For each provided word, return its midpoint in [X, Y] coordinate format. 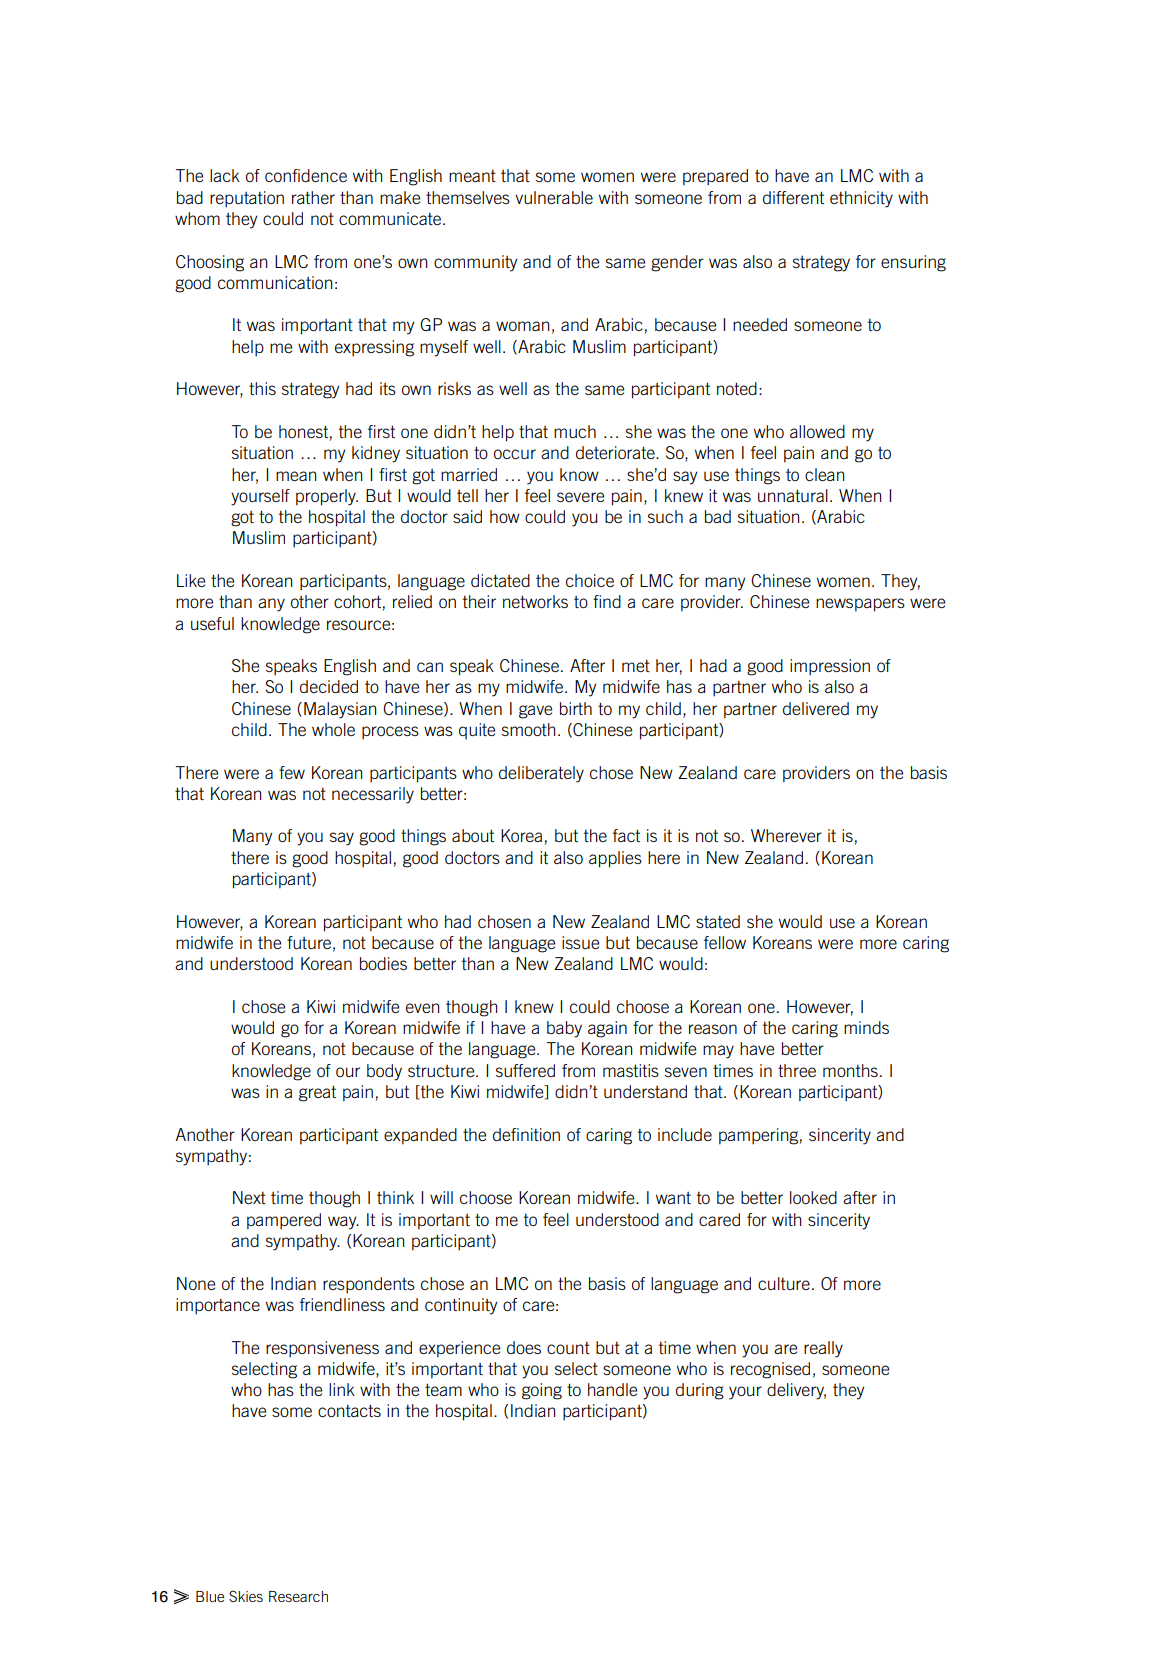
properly [327, 497]
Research [298, 1596]
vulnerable [554, 197]
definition [526, 1134]
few [292, 772]
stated [718, 921]
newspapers [860, 605]
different [793, 197]
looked [813, 1197]
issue [580, 942]
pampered [284, 1221]
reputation [247, 199]
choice [590, 580]
